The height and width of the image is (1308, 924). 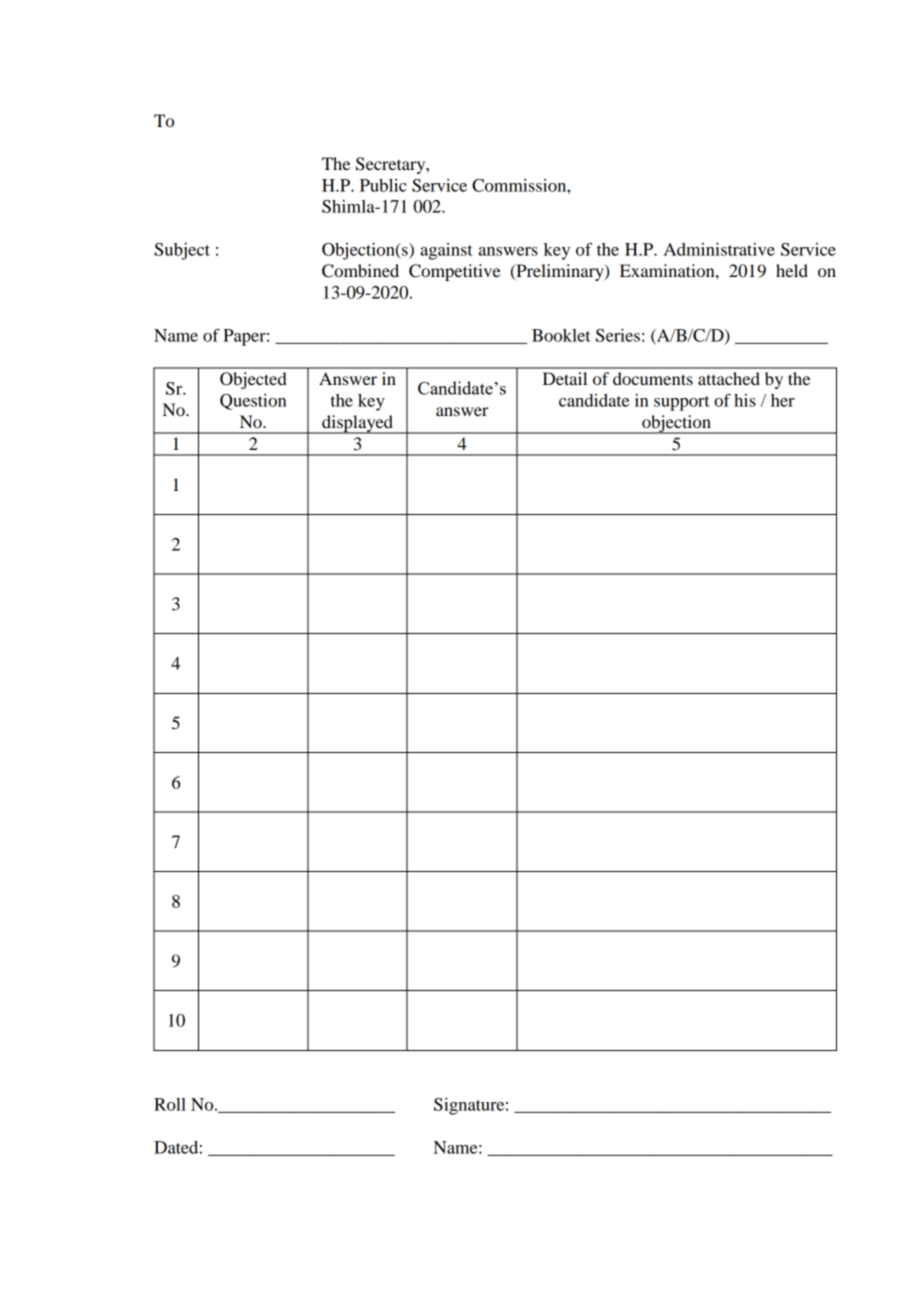 What do you see at coordinates (170, 1104) in the image?
I see `Roll` at bounding box center [170, 1104].
